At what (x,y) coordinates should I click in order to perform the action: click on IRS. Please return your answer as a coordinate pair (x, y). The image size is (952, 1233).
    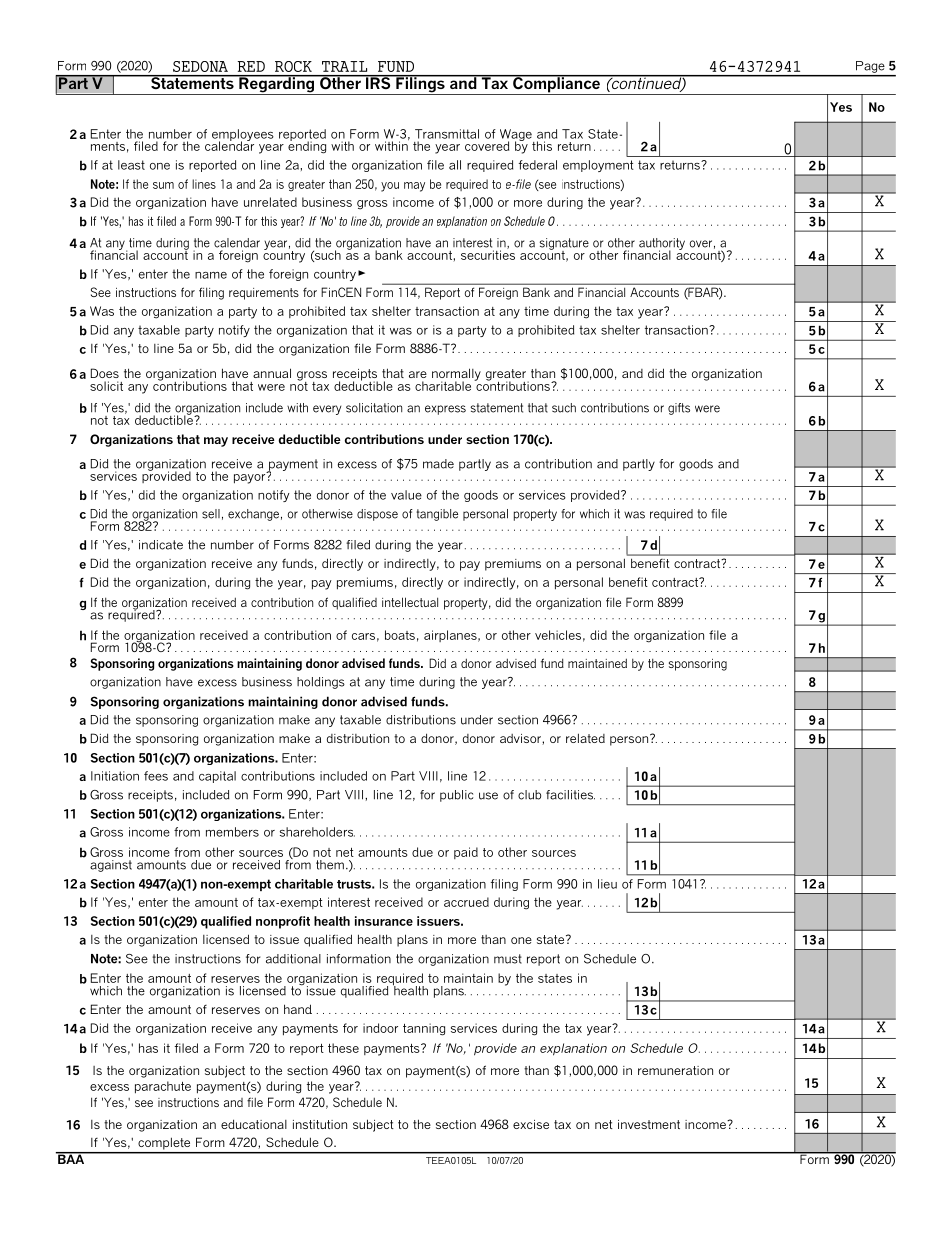
    Looking at the image, I should click on (378, 82).
